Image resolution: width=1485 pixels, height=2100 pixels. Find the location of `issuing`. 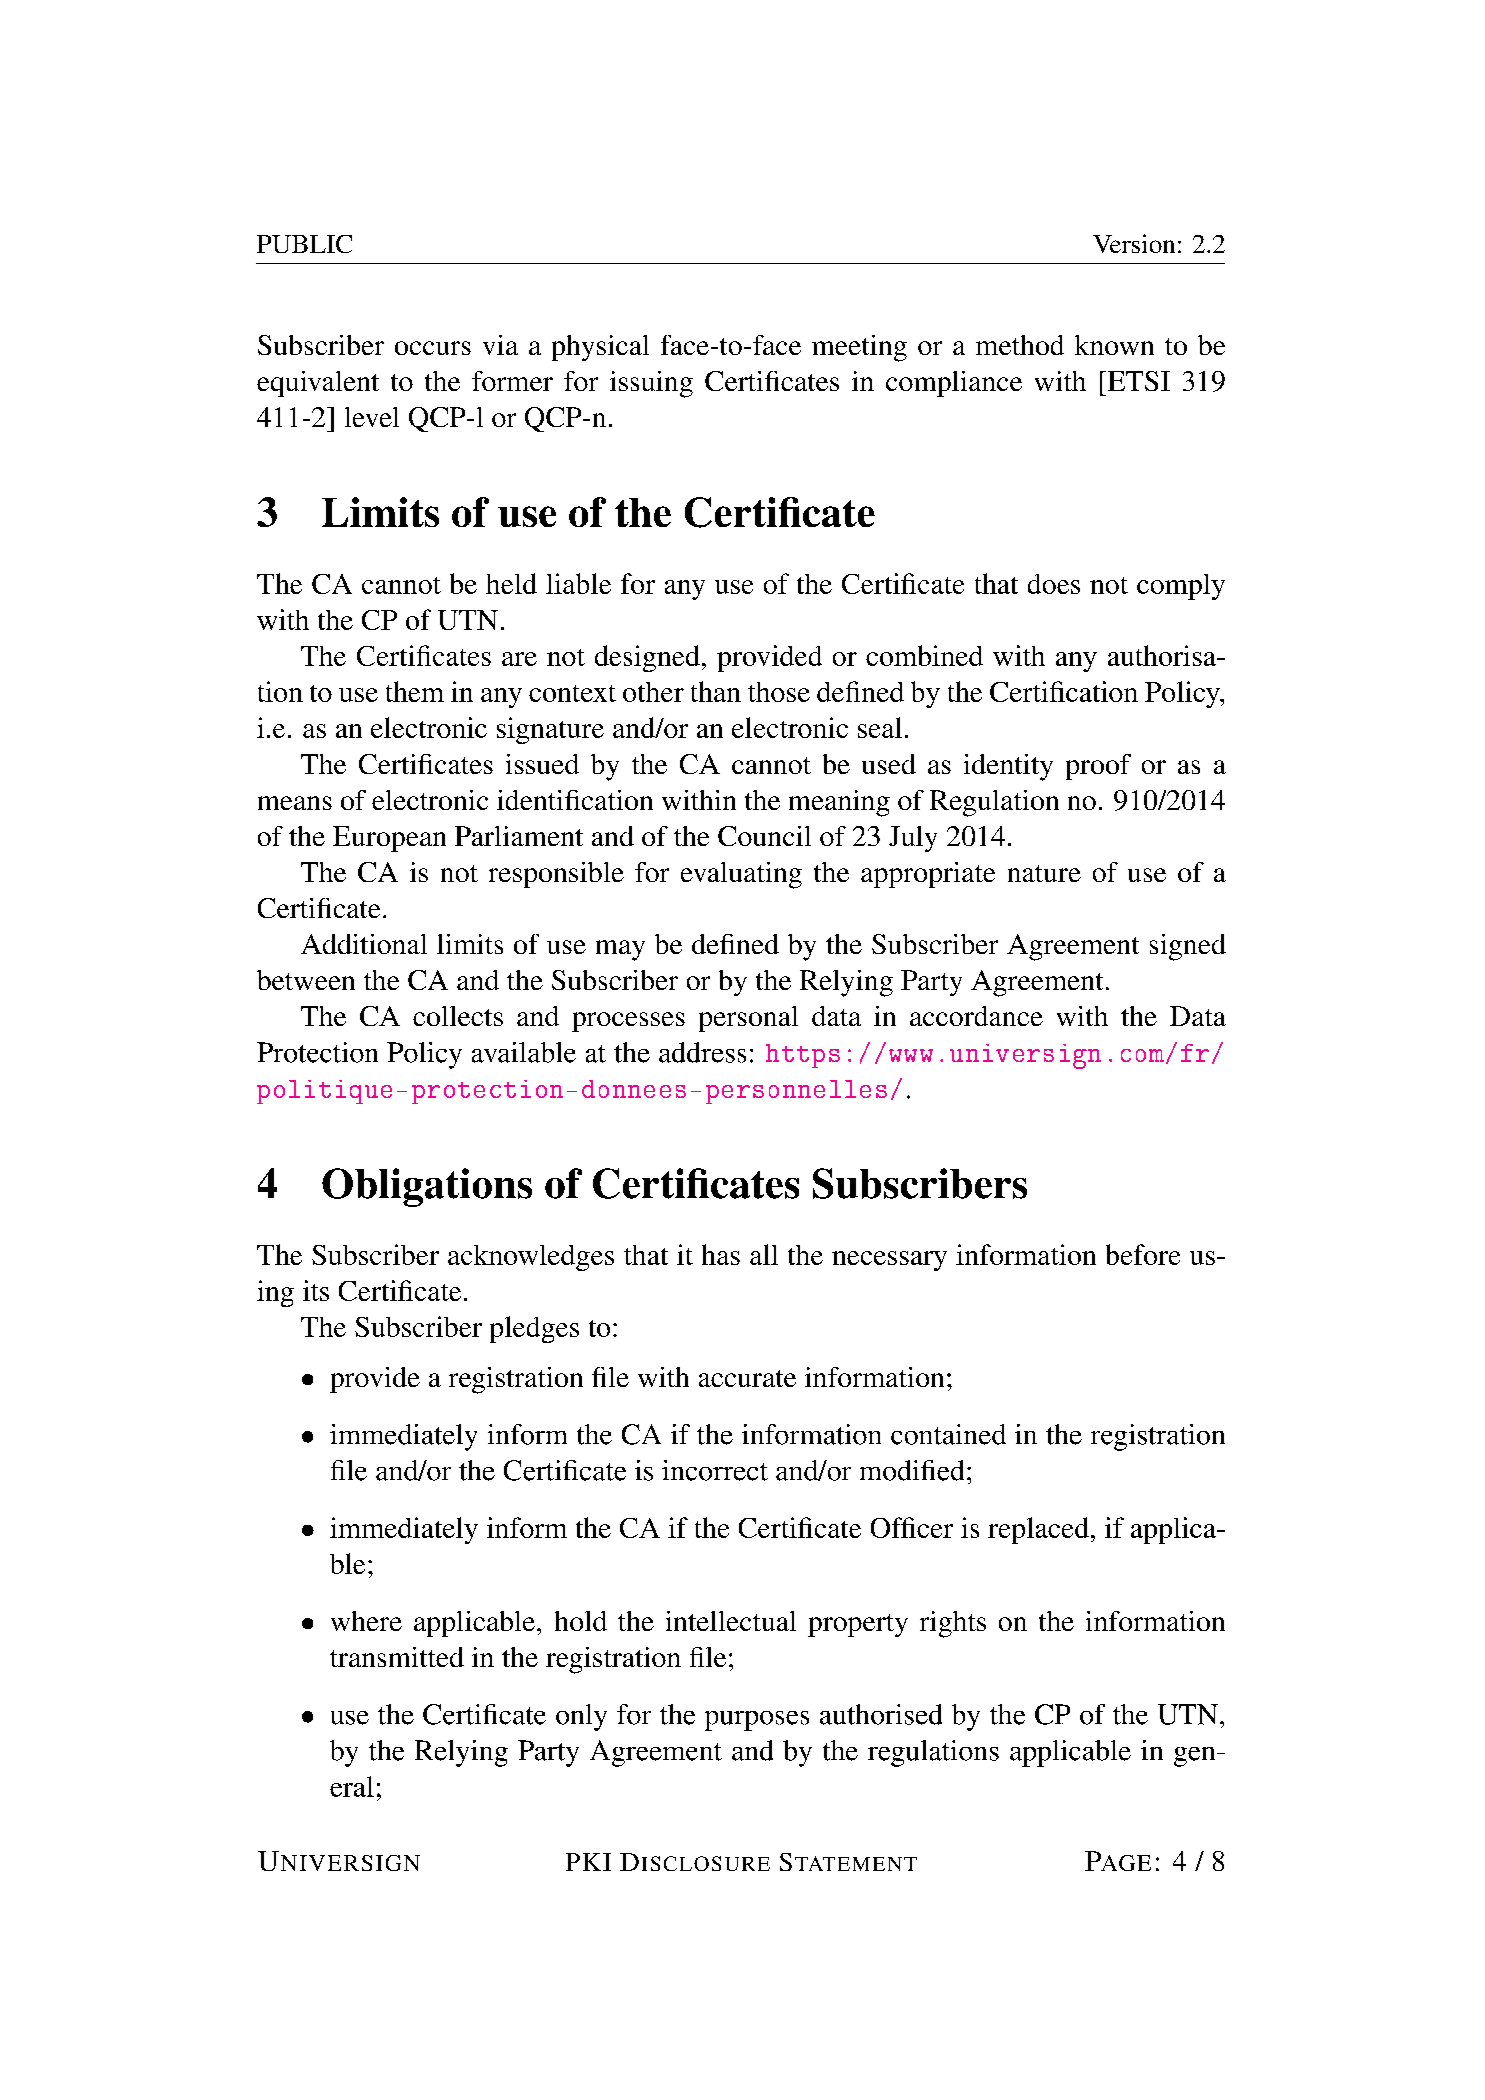

issuing is located at coordinates (651, 384).
